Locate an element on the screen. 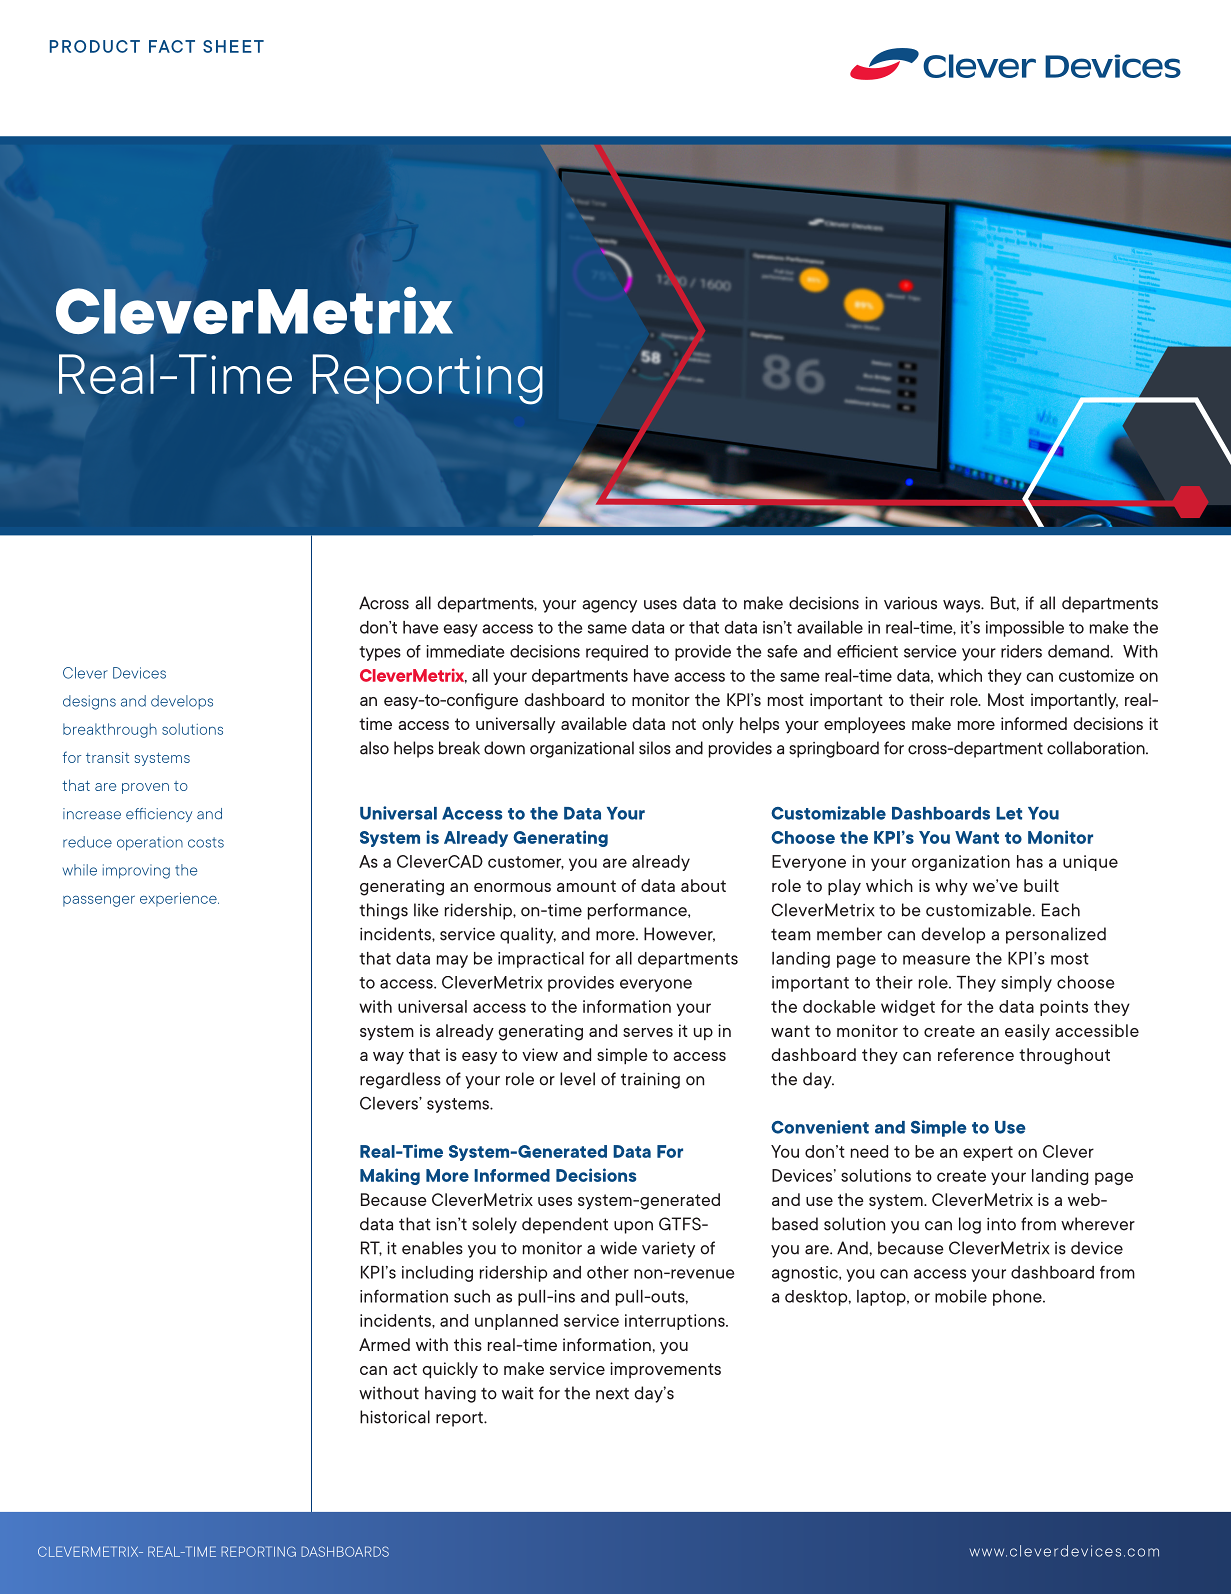 The image size is (1231, 1594). proven is located at coordinates (145, 788).
